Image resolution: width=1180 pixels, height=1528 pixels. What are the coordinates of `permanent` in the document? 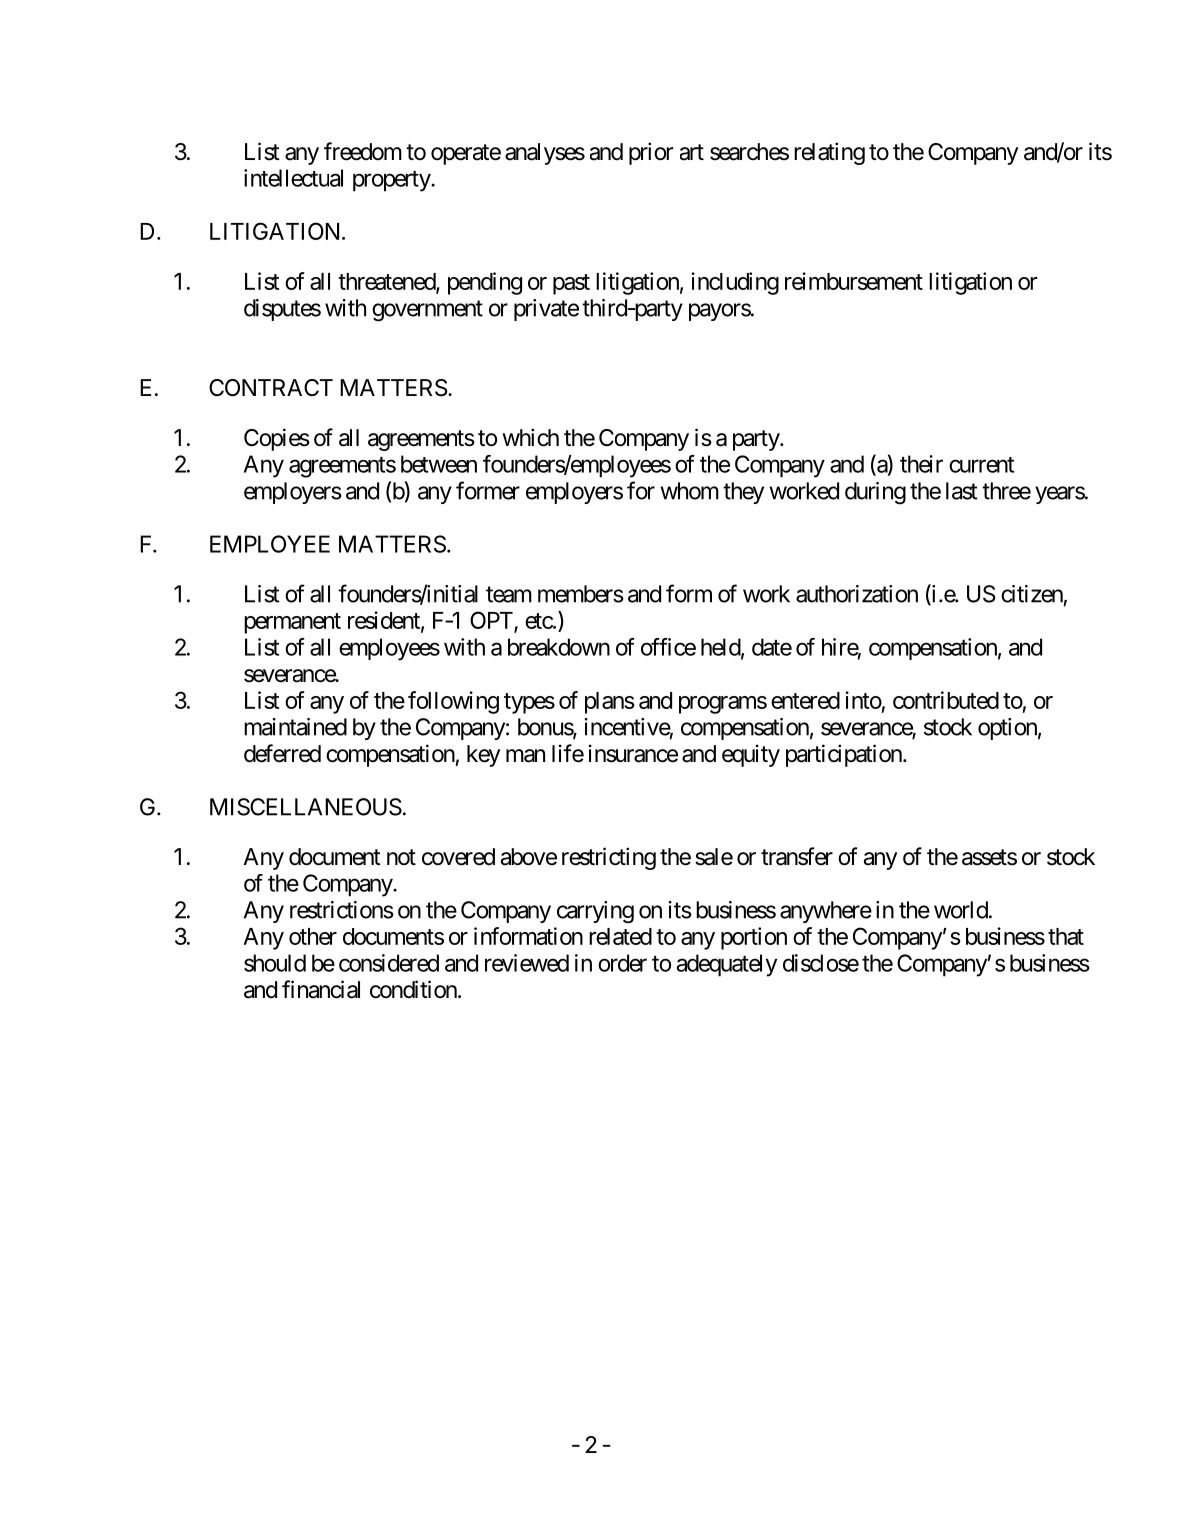 It's located at (292, 623).
